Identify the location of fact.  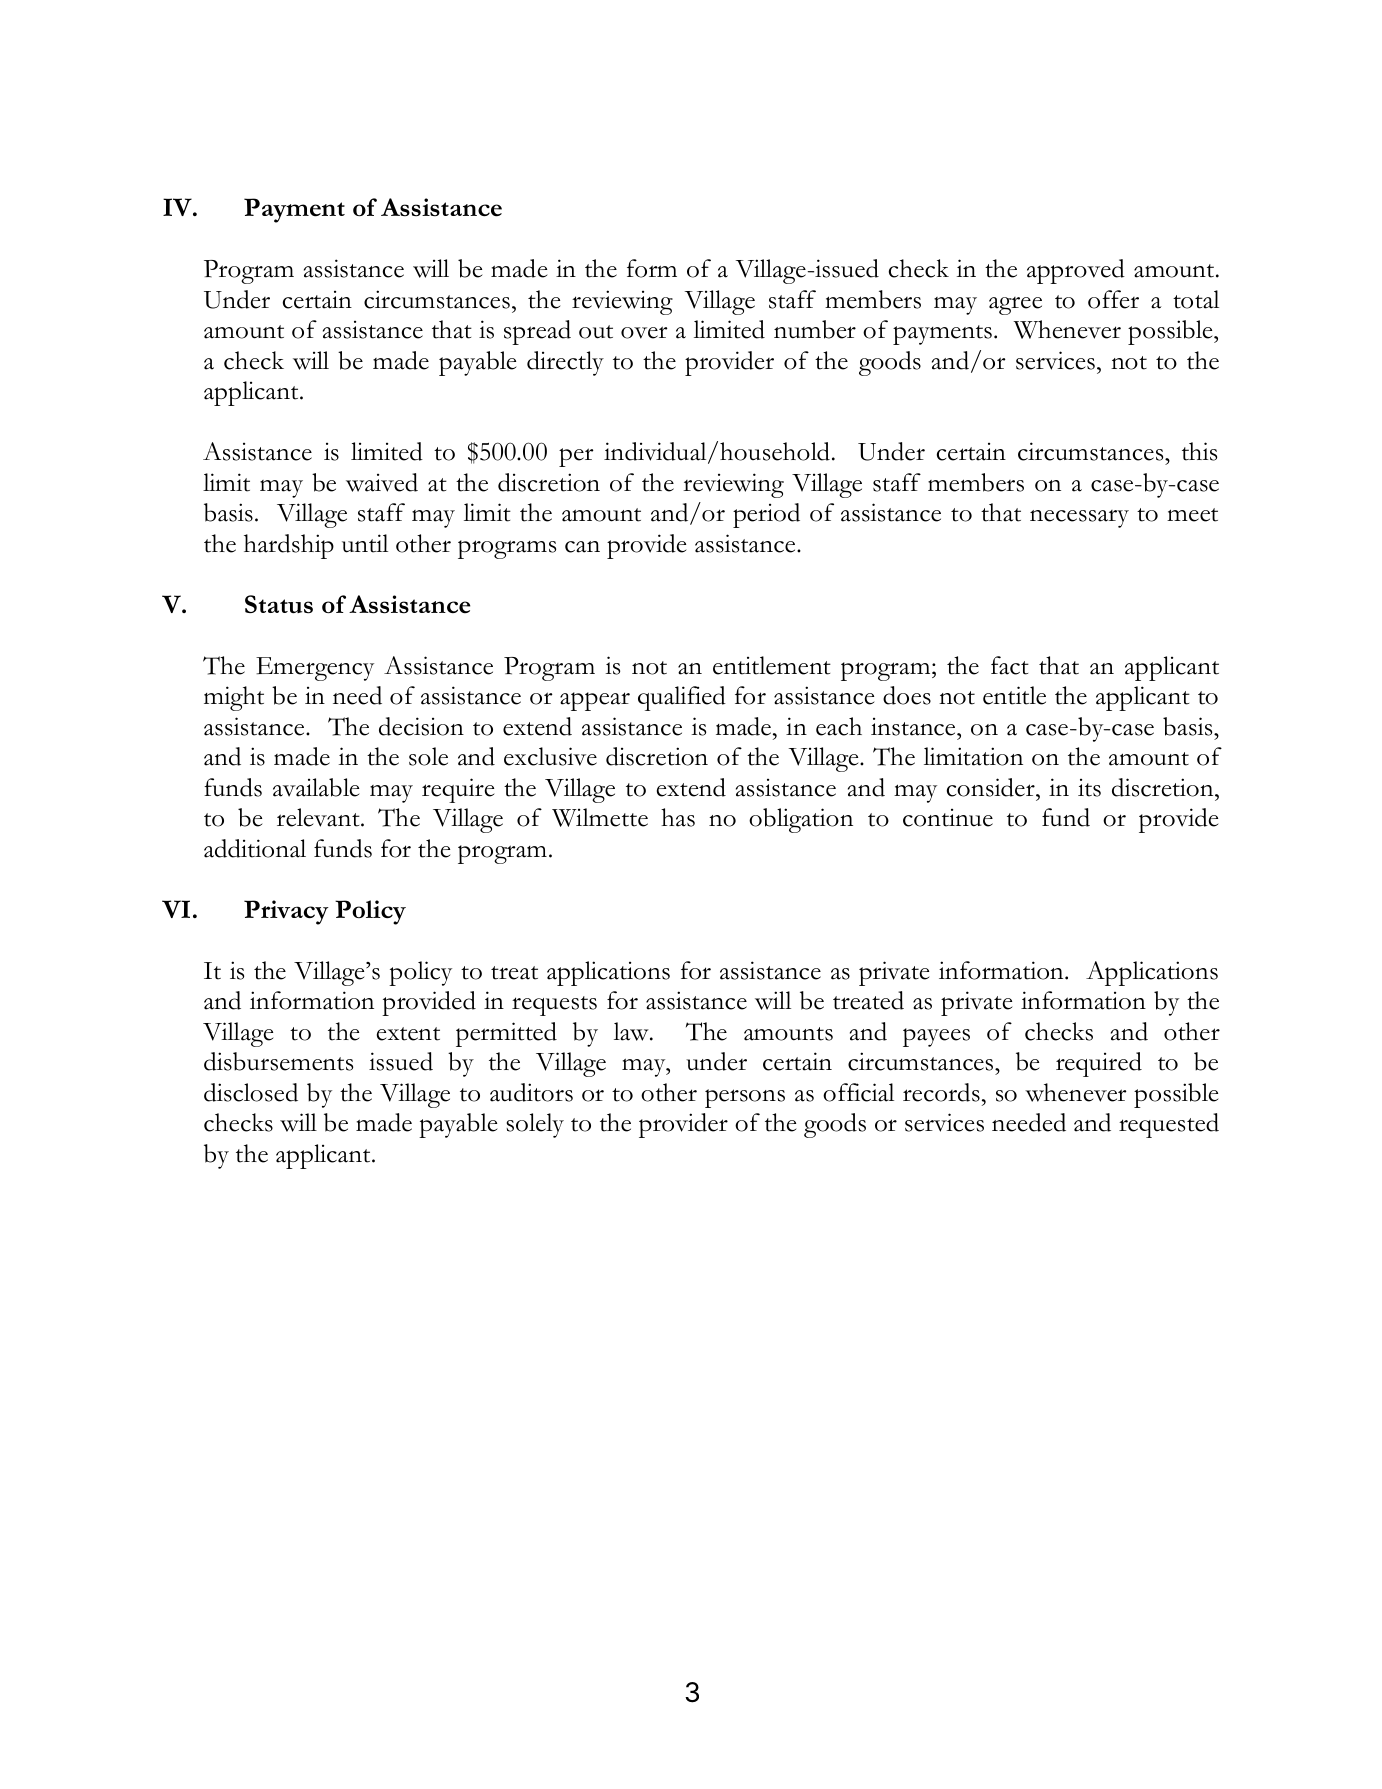
(1010, 665).
